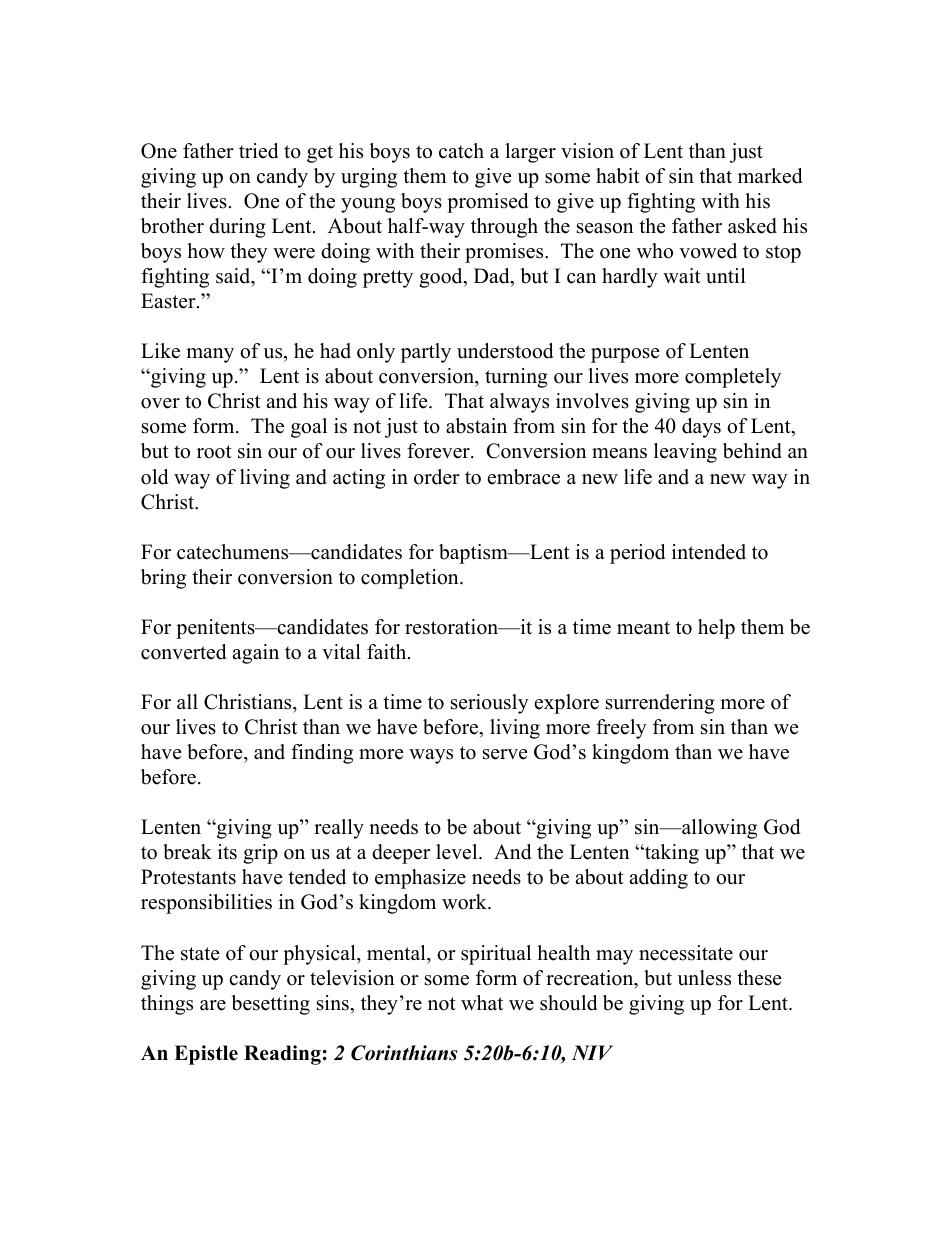 The width and height of the screenshot is (952, 1233). Describe the element at coordinates (660, 704) in the screenshot. I see `surrendering` at that location.
